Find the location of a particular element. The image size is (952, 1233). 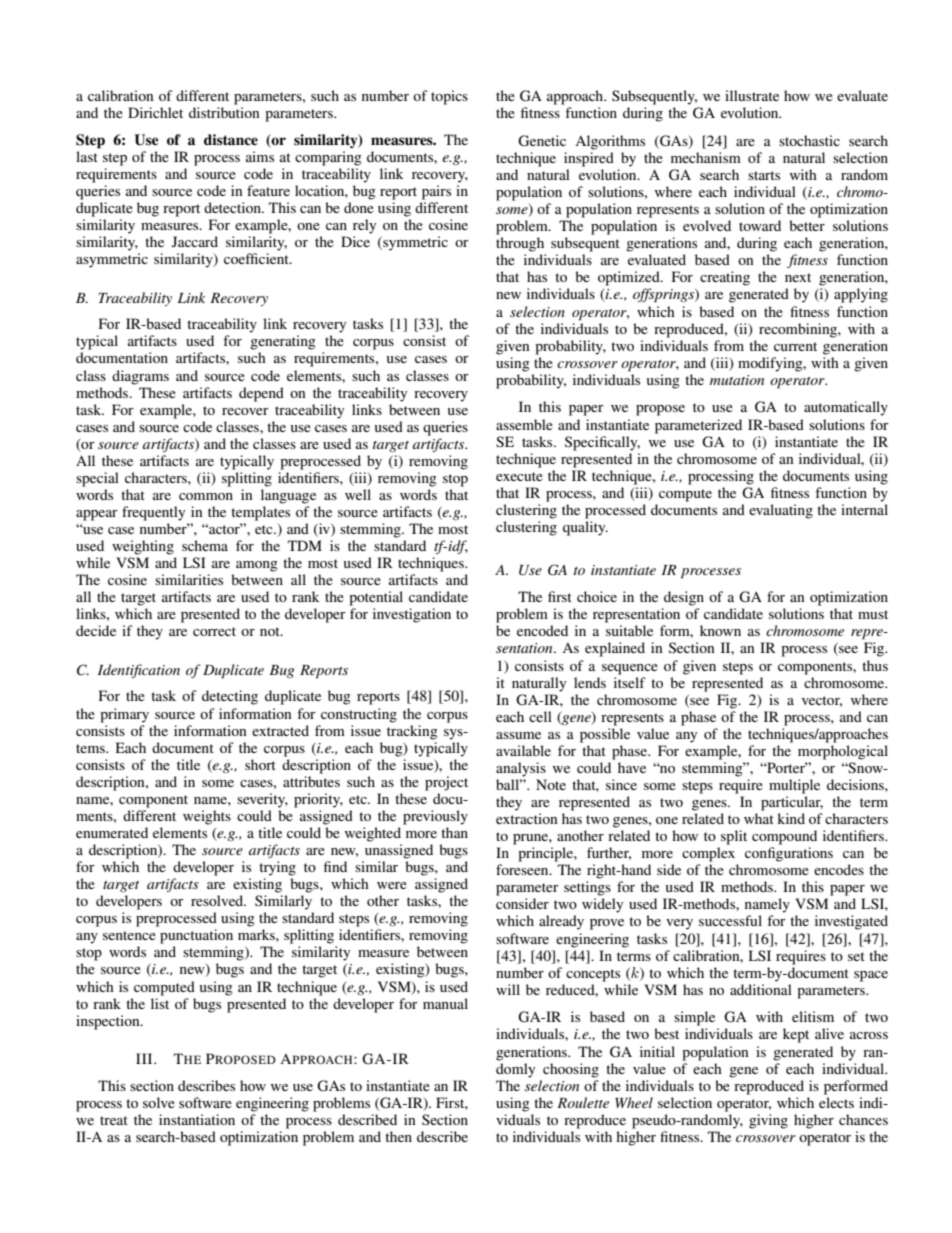

giving is located at coordinates (768, 1121).
